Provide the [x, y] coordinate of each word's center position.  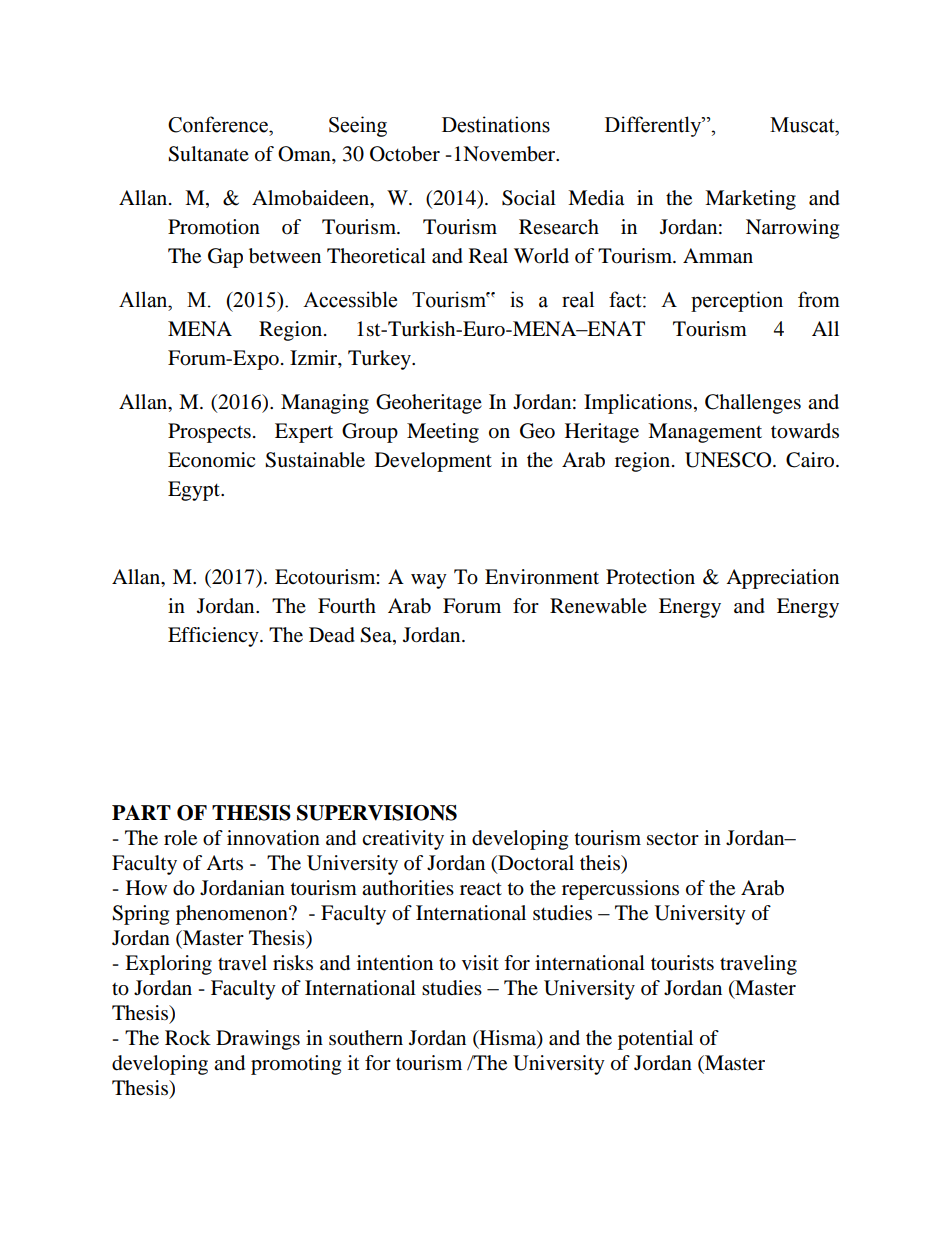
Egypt [195, 491]
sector [673, 839]
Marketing [750, 200]
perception [737, 301]
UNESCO [729, 460]
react [481, 889]
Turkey [380, 360]
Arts [224, 862]
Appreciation [782, 579]
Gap [225, 258]
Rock [188, 1038]
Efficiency [214, 637]
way [429, 581]
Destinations [496, 124]
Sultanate [208, 154]
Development [433, 462]
